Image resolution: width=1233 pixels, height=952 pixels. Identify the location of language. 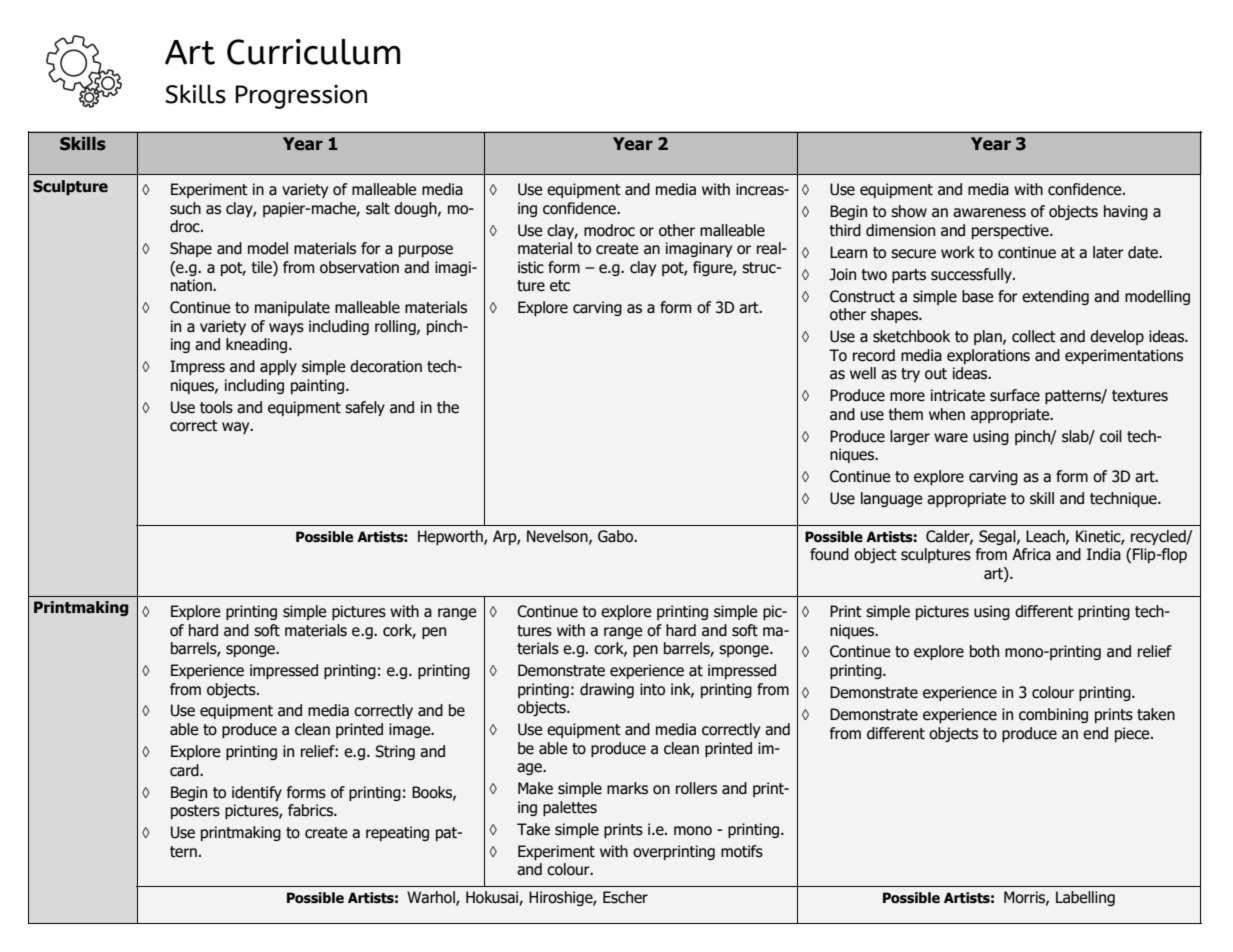
(891, 499).
